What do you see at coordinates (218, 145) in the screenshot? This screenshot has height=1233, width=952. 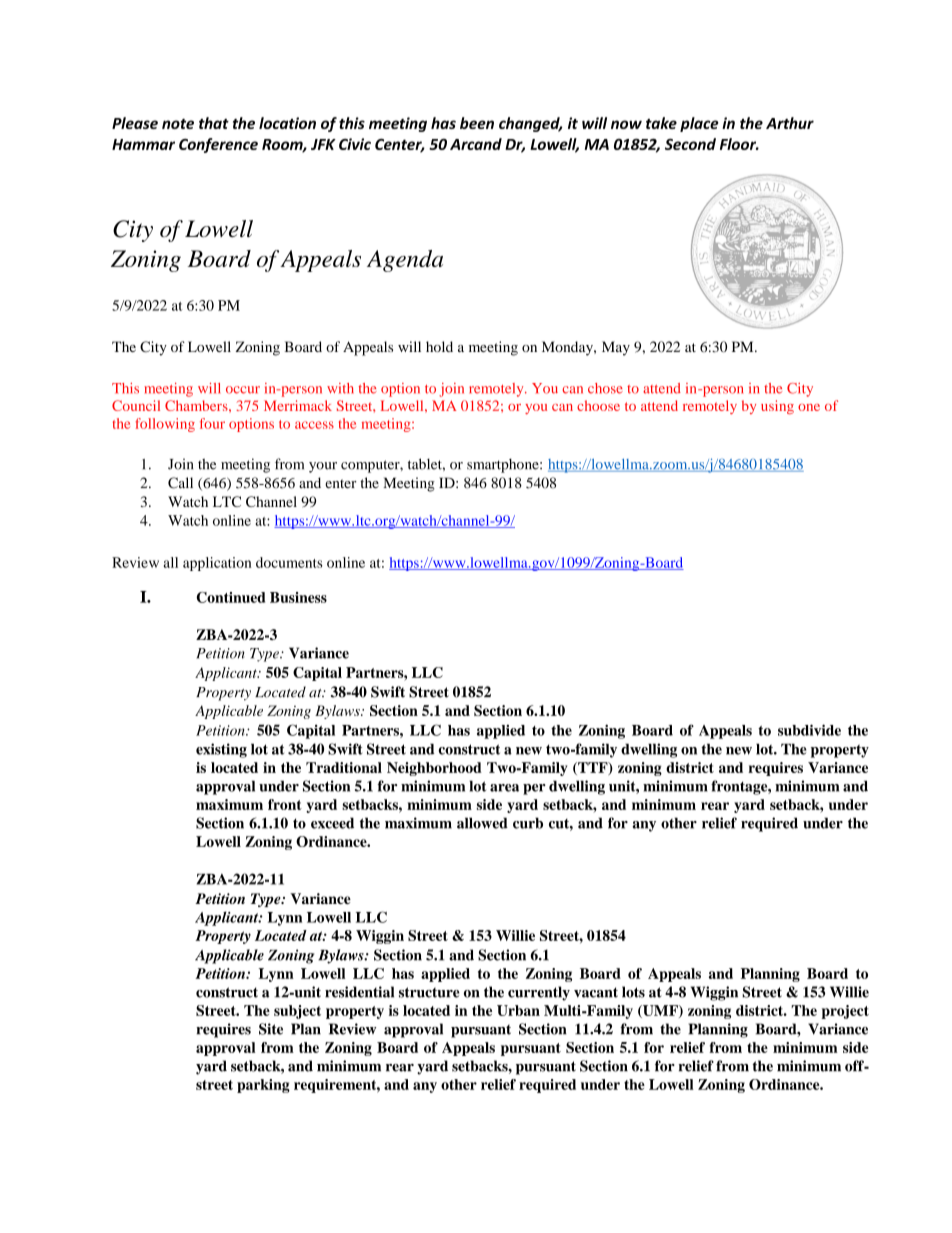 I see `Conference` at bounding box center [218, 145].
